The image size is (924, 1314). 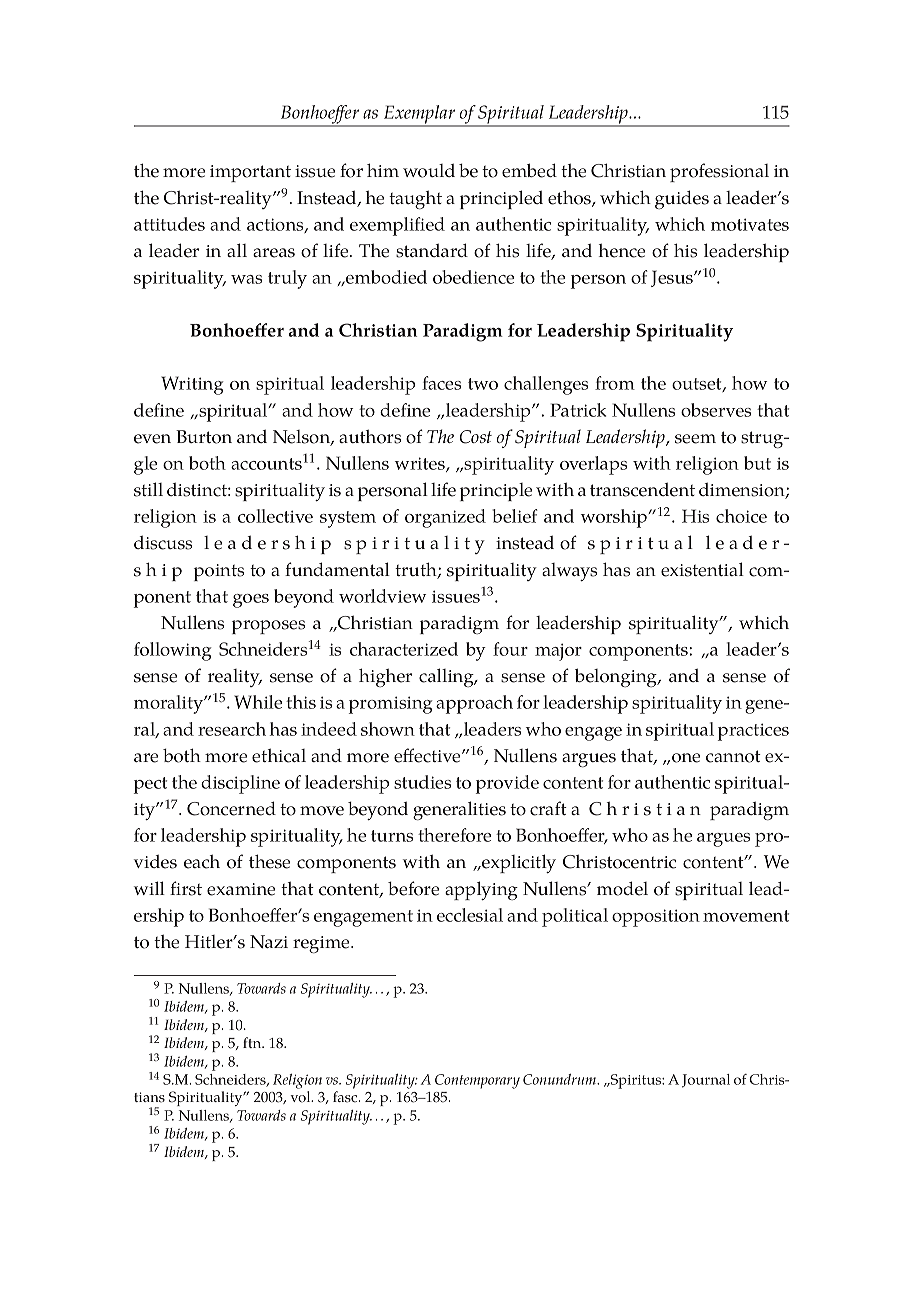 What do you see at coordinates (719, 172) in the screenshot?
I see `professional` at bounding box center [719, 172].
